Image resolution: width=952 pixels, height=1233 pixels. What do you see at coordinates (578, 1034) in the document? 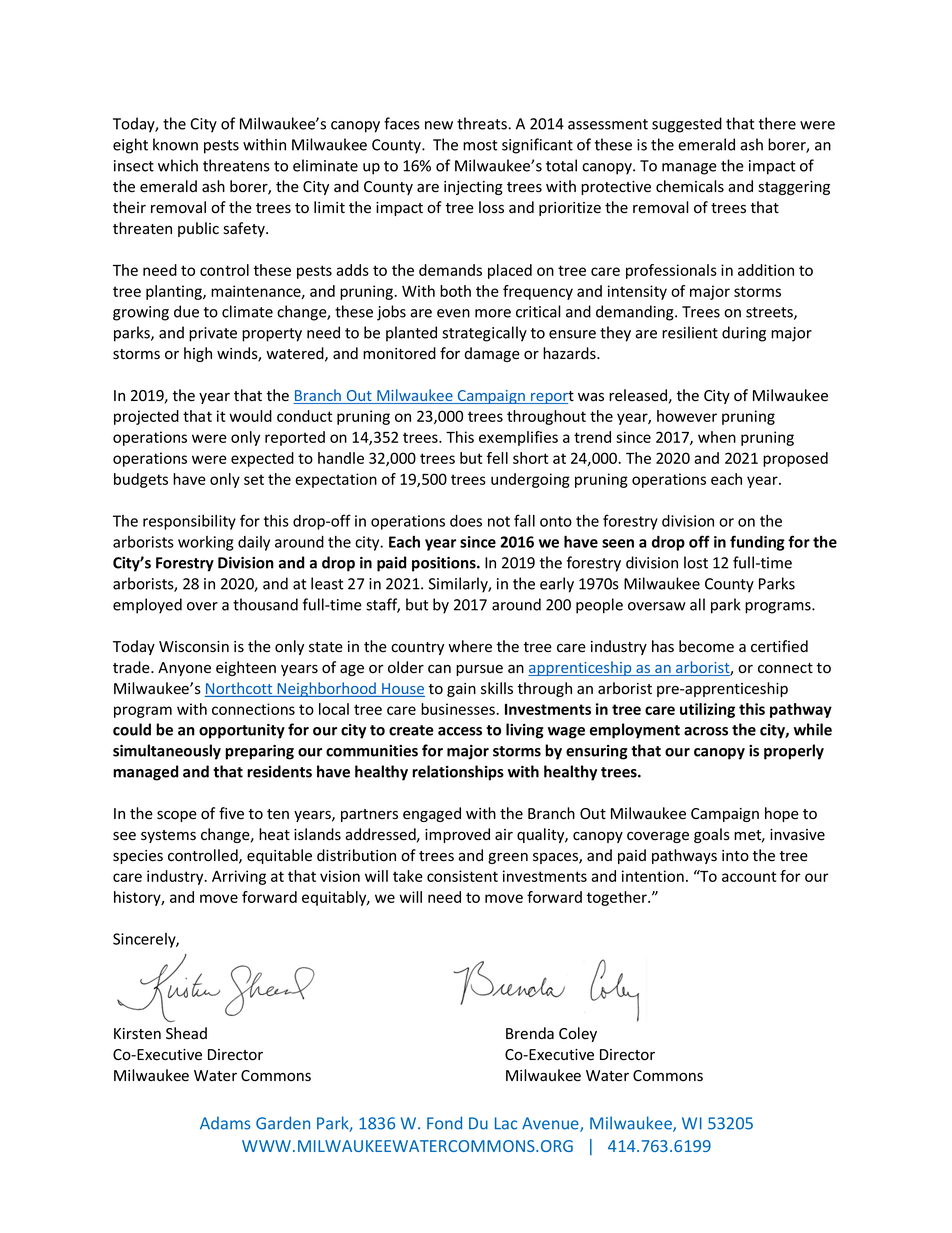
I see `Coley` at bounding box center [578, 1034].
